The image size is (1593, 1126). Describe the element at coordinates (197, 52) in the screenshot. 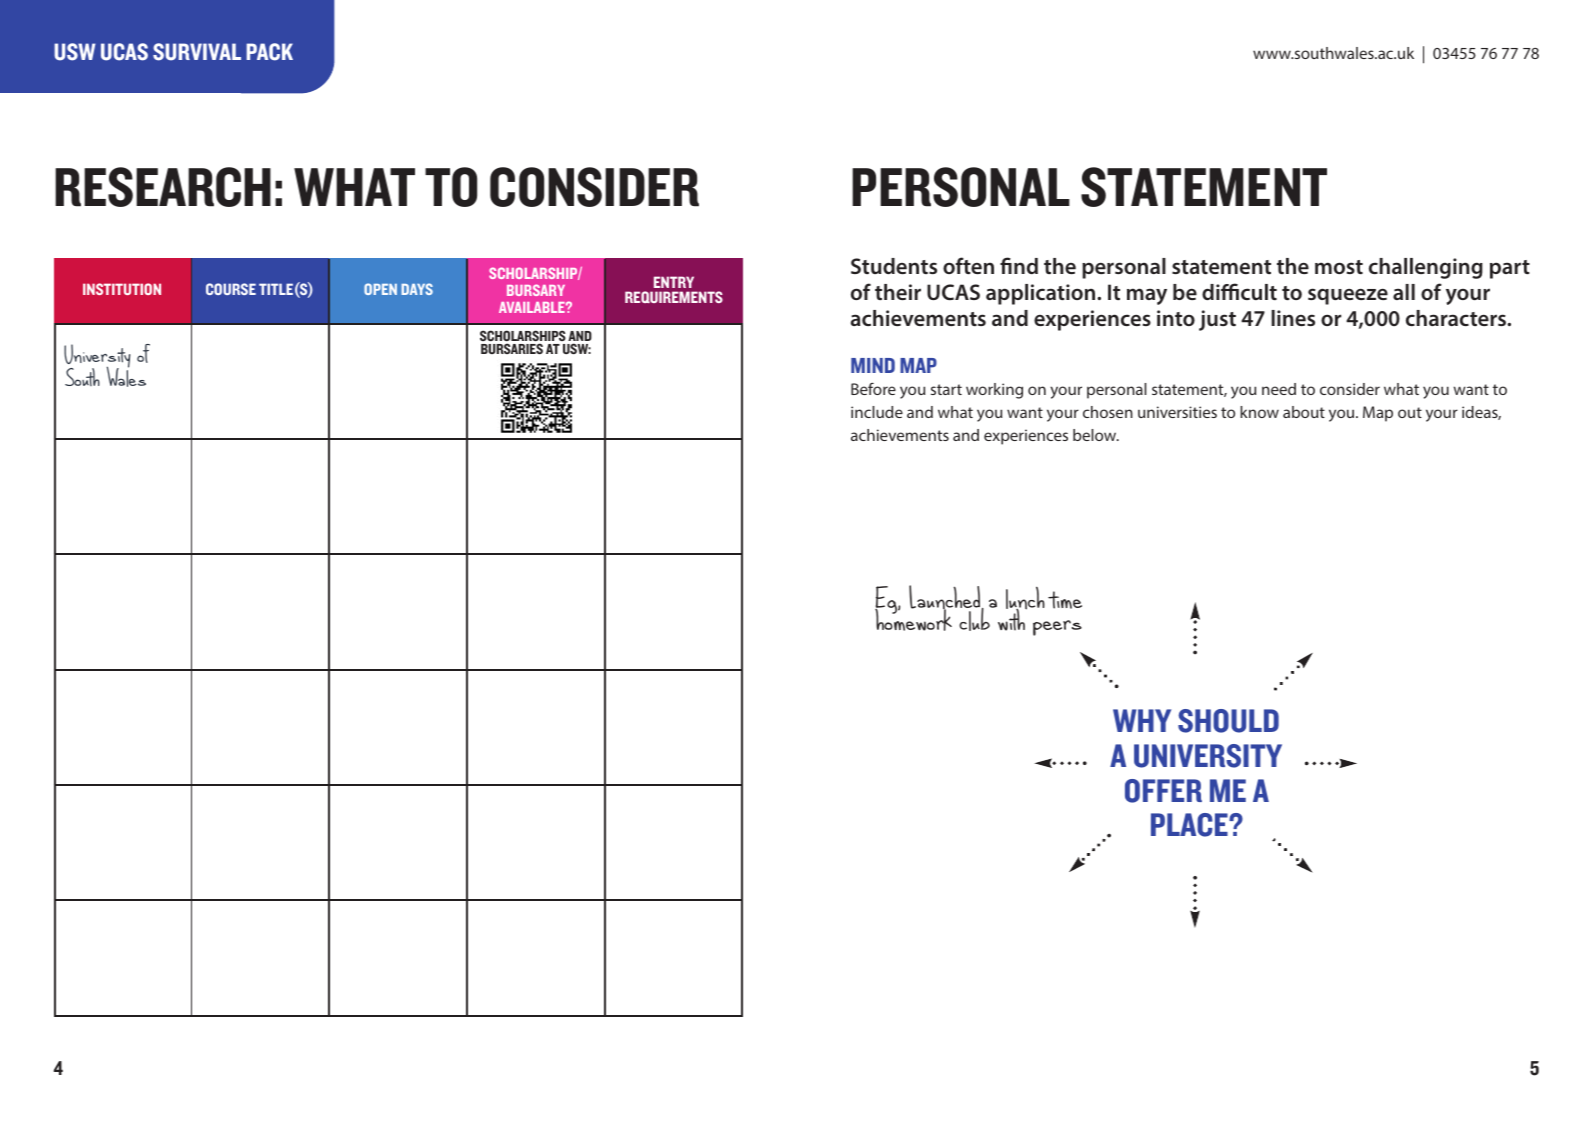

I see `SURVIVAL` at that location.
